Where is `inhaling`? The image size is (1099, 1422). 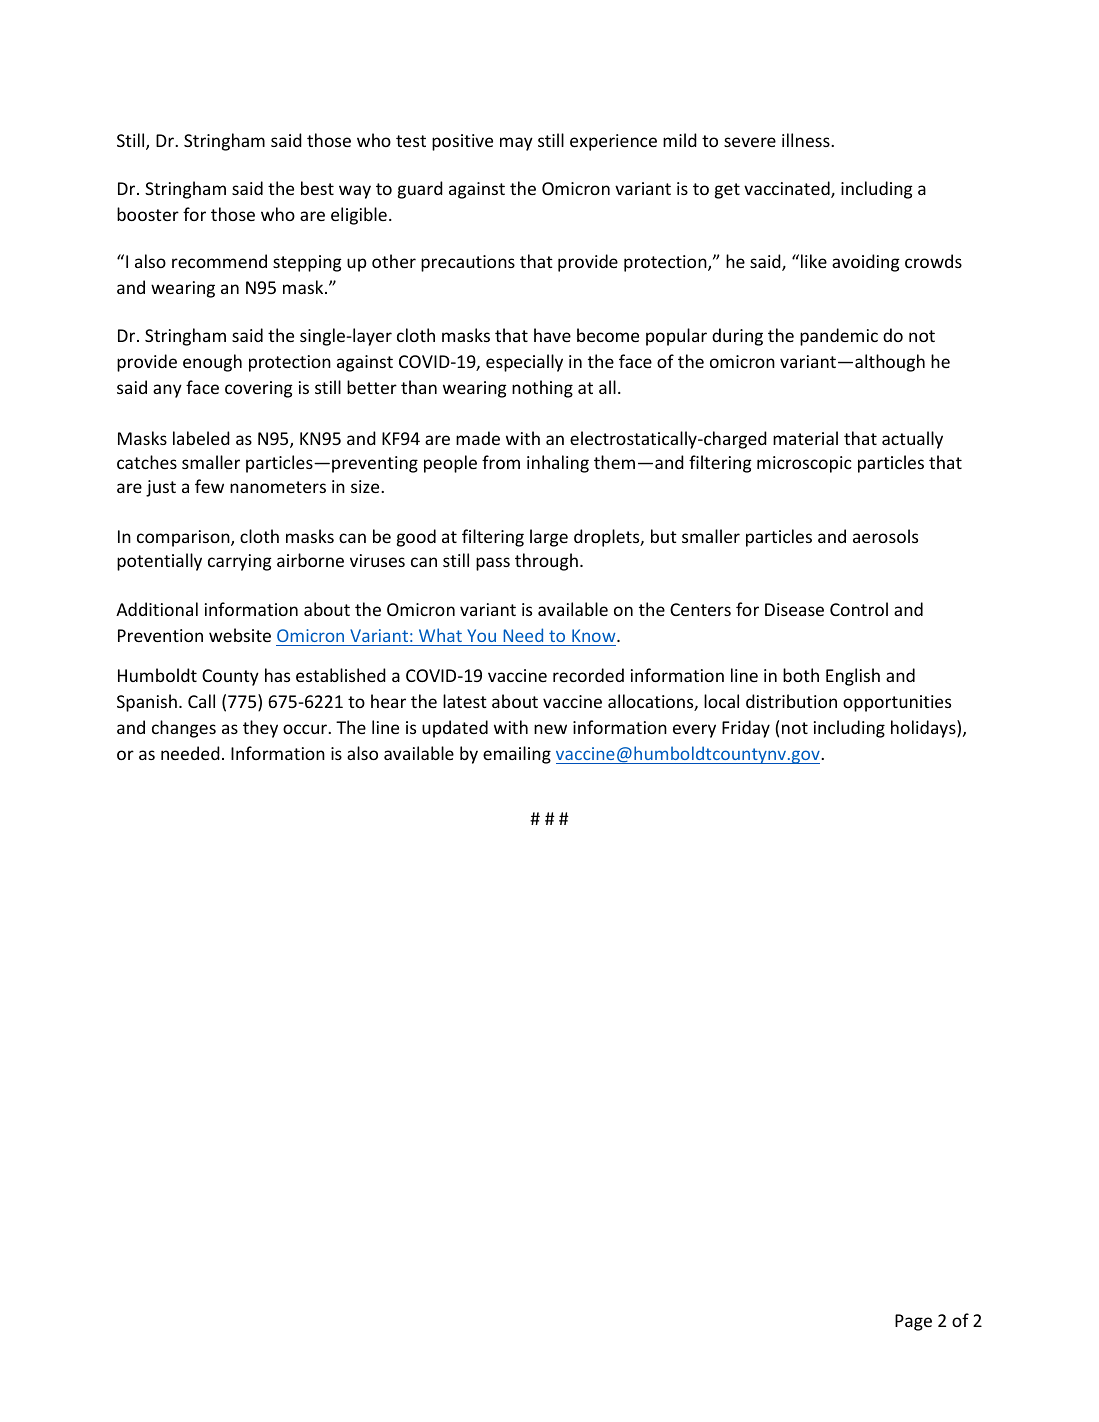
inhaling is located at coordinates (558, 464).
